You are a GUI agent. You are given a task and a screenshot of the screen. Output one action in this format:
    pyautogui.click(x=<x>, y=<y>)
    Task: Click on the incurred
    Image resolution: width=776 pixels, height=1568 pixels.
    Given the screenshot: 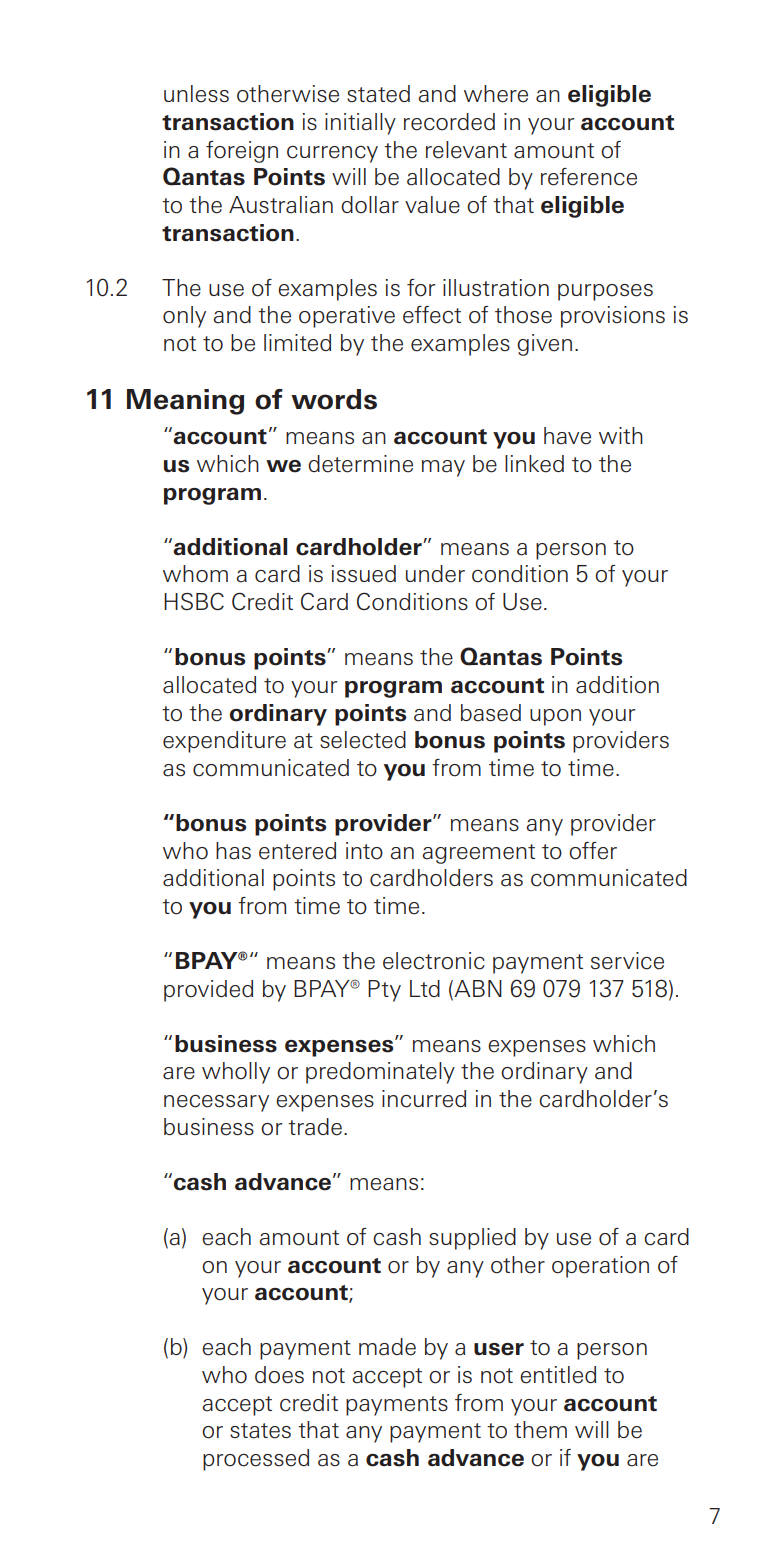 What is the action you would take?
    pyautogui.click(x=424, y=1099)
